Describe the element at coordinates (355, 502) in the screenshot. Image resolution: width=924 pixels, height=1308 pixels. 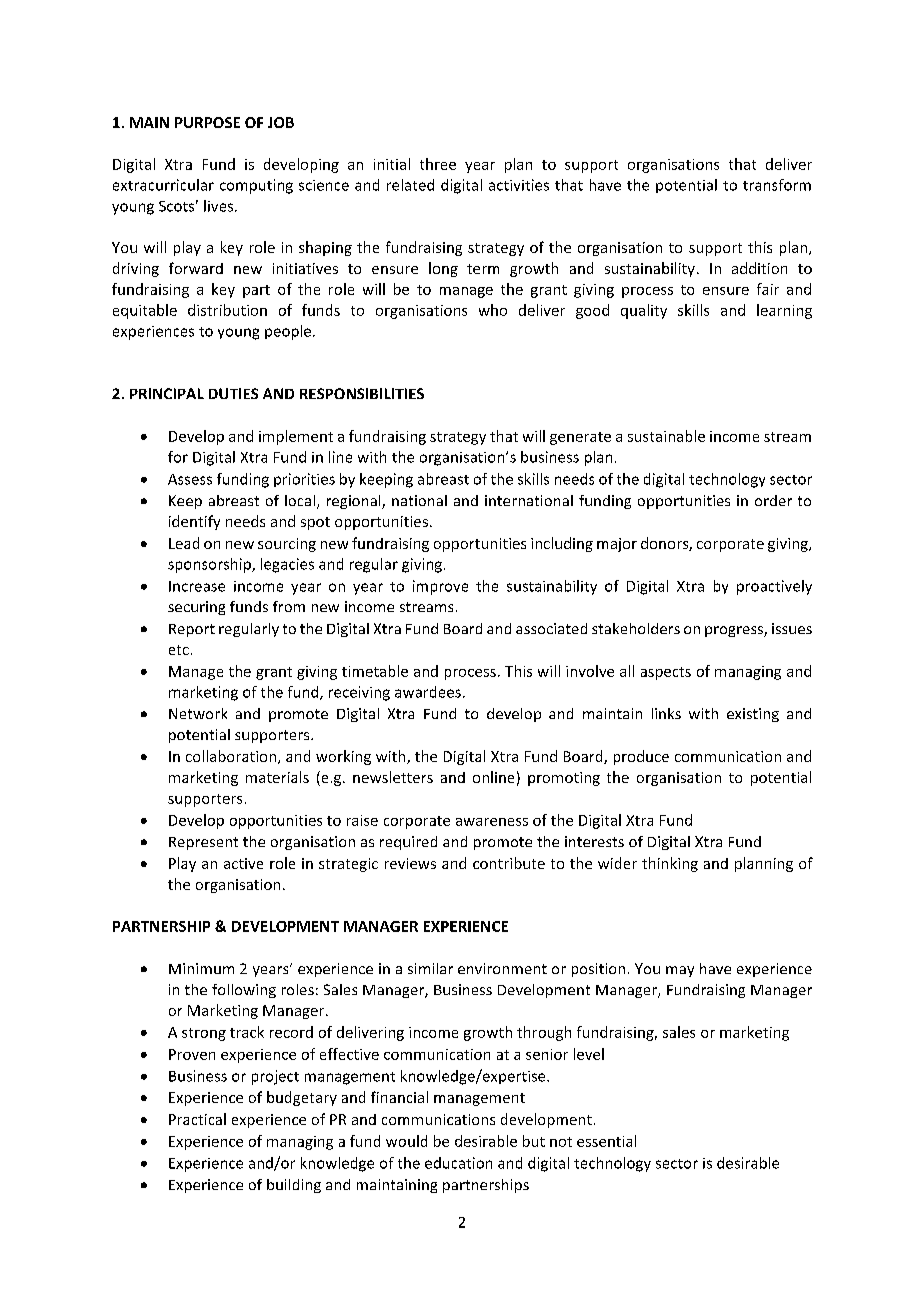
I see `regional` at that location.
